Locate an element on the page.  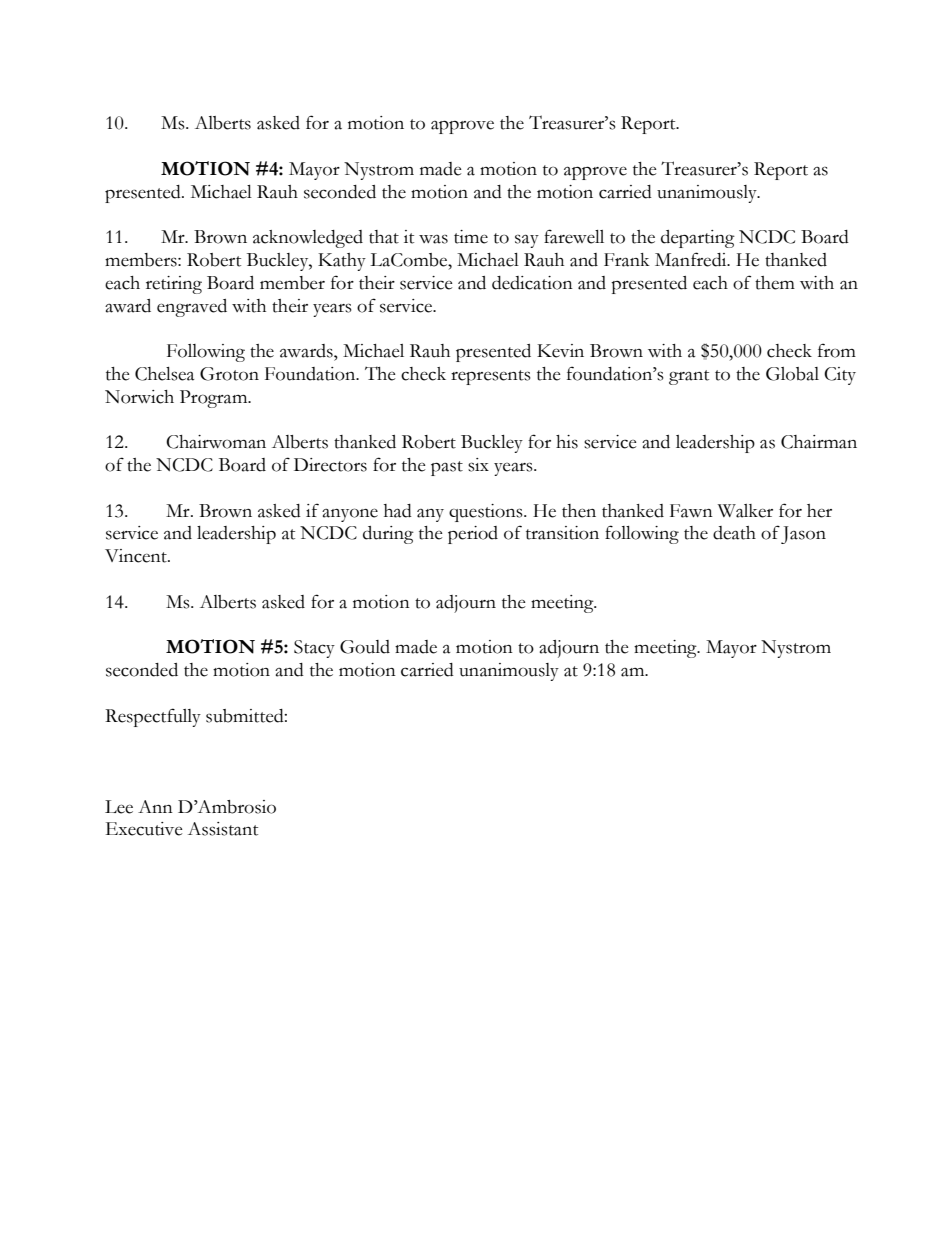
retiring is located at coordinates (174, 285).
